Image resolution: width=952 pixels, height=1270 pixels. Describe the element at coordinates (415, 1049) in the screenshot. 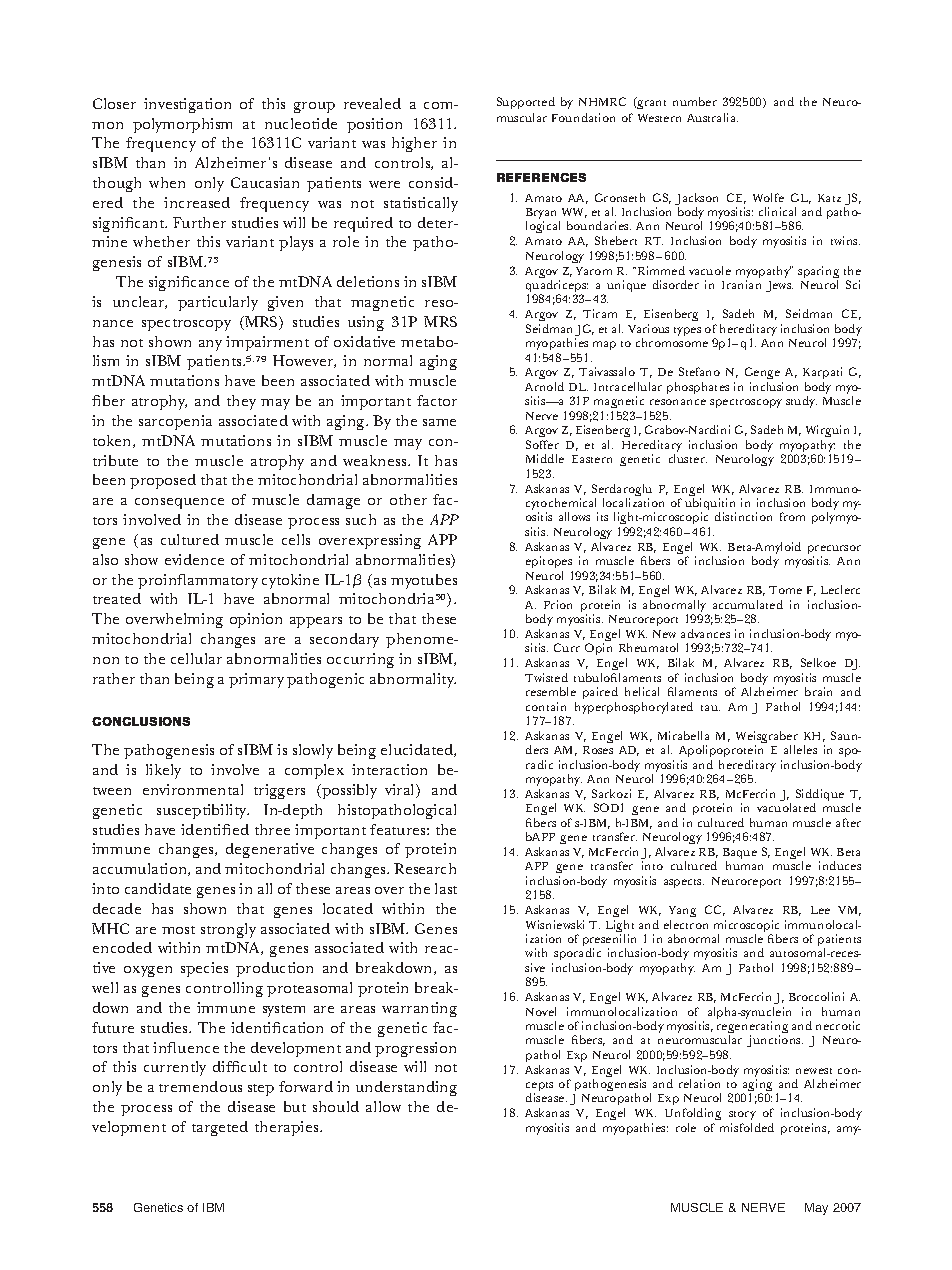

I see `progression` at that location.
